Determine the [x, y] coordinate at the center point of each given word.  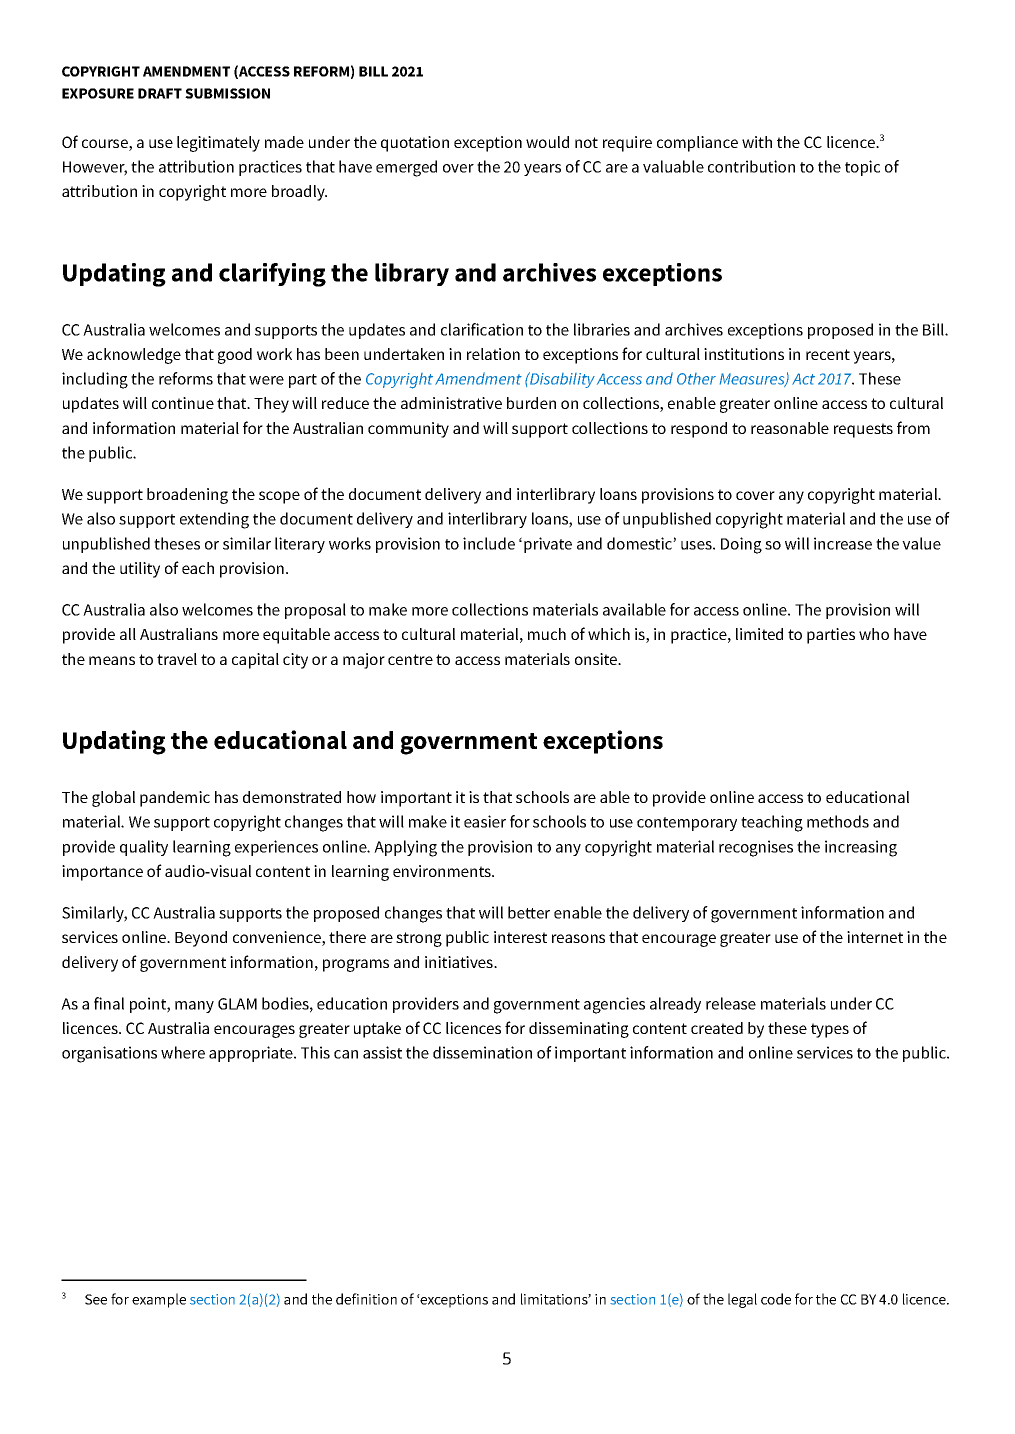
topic [862, 168]
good [235, 356]
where [183, 1052]
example [159, 1300]
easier [485, 821]
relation [493, 354]
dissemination [482, 1052]
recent [828, 354]
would [547, 142]
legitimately [218, 144]
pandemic [175, 799]
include [489, 543]
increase [843, 543]
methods [838, 821]
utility [140, 570]
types [830, 1030]
